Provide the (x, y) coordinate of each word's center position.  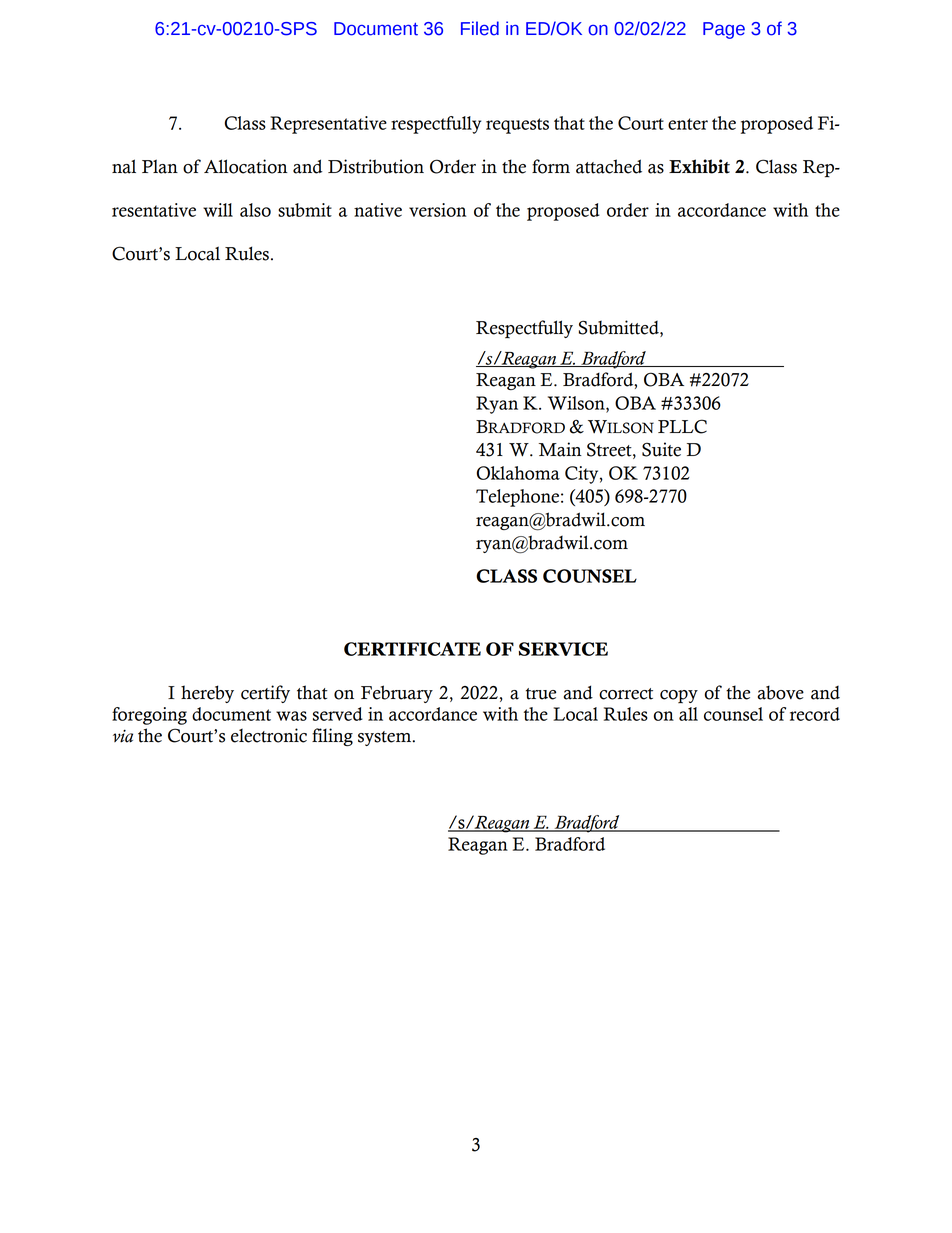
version (437, 210)
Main (560, 449)
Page (724, 30)
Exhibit (699, 166)
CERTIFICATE (412, 649)
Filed (480, 28)
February (397, 694)
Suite (661, 449)
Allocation (246, 166)
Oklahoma (518, 473)
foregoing (149, 716)
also (255, 210)
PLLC (682, 426)
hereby (207, 694)
